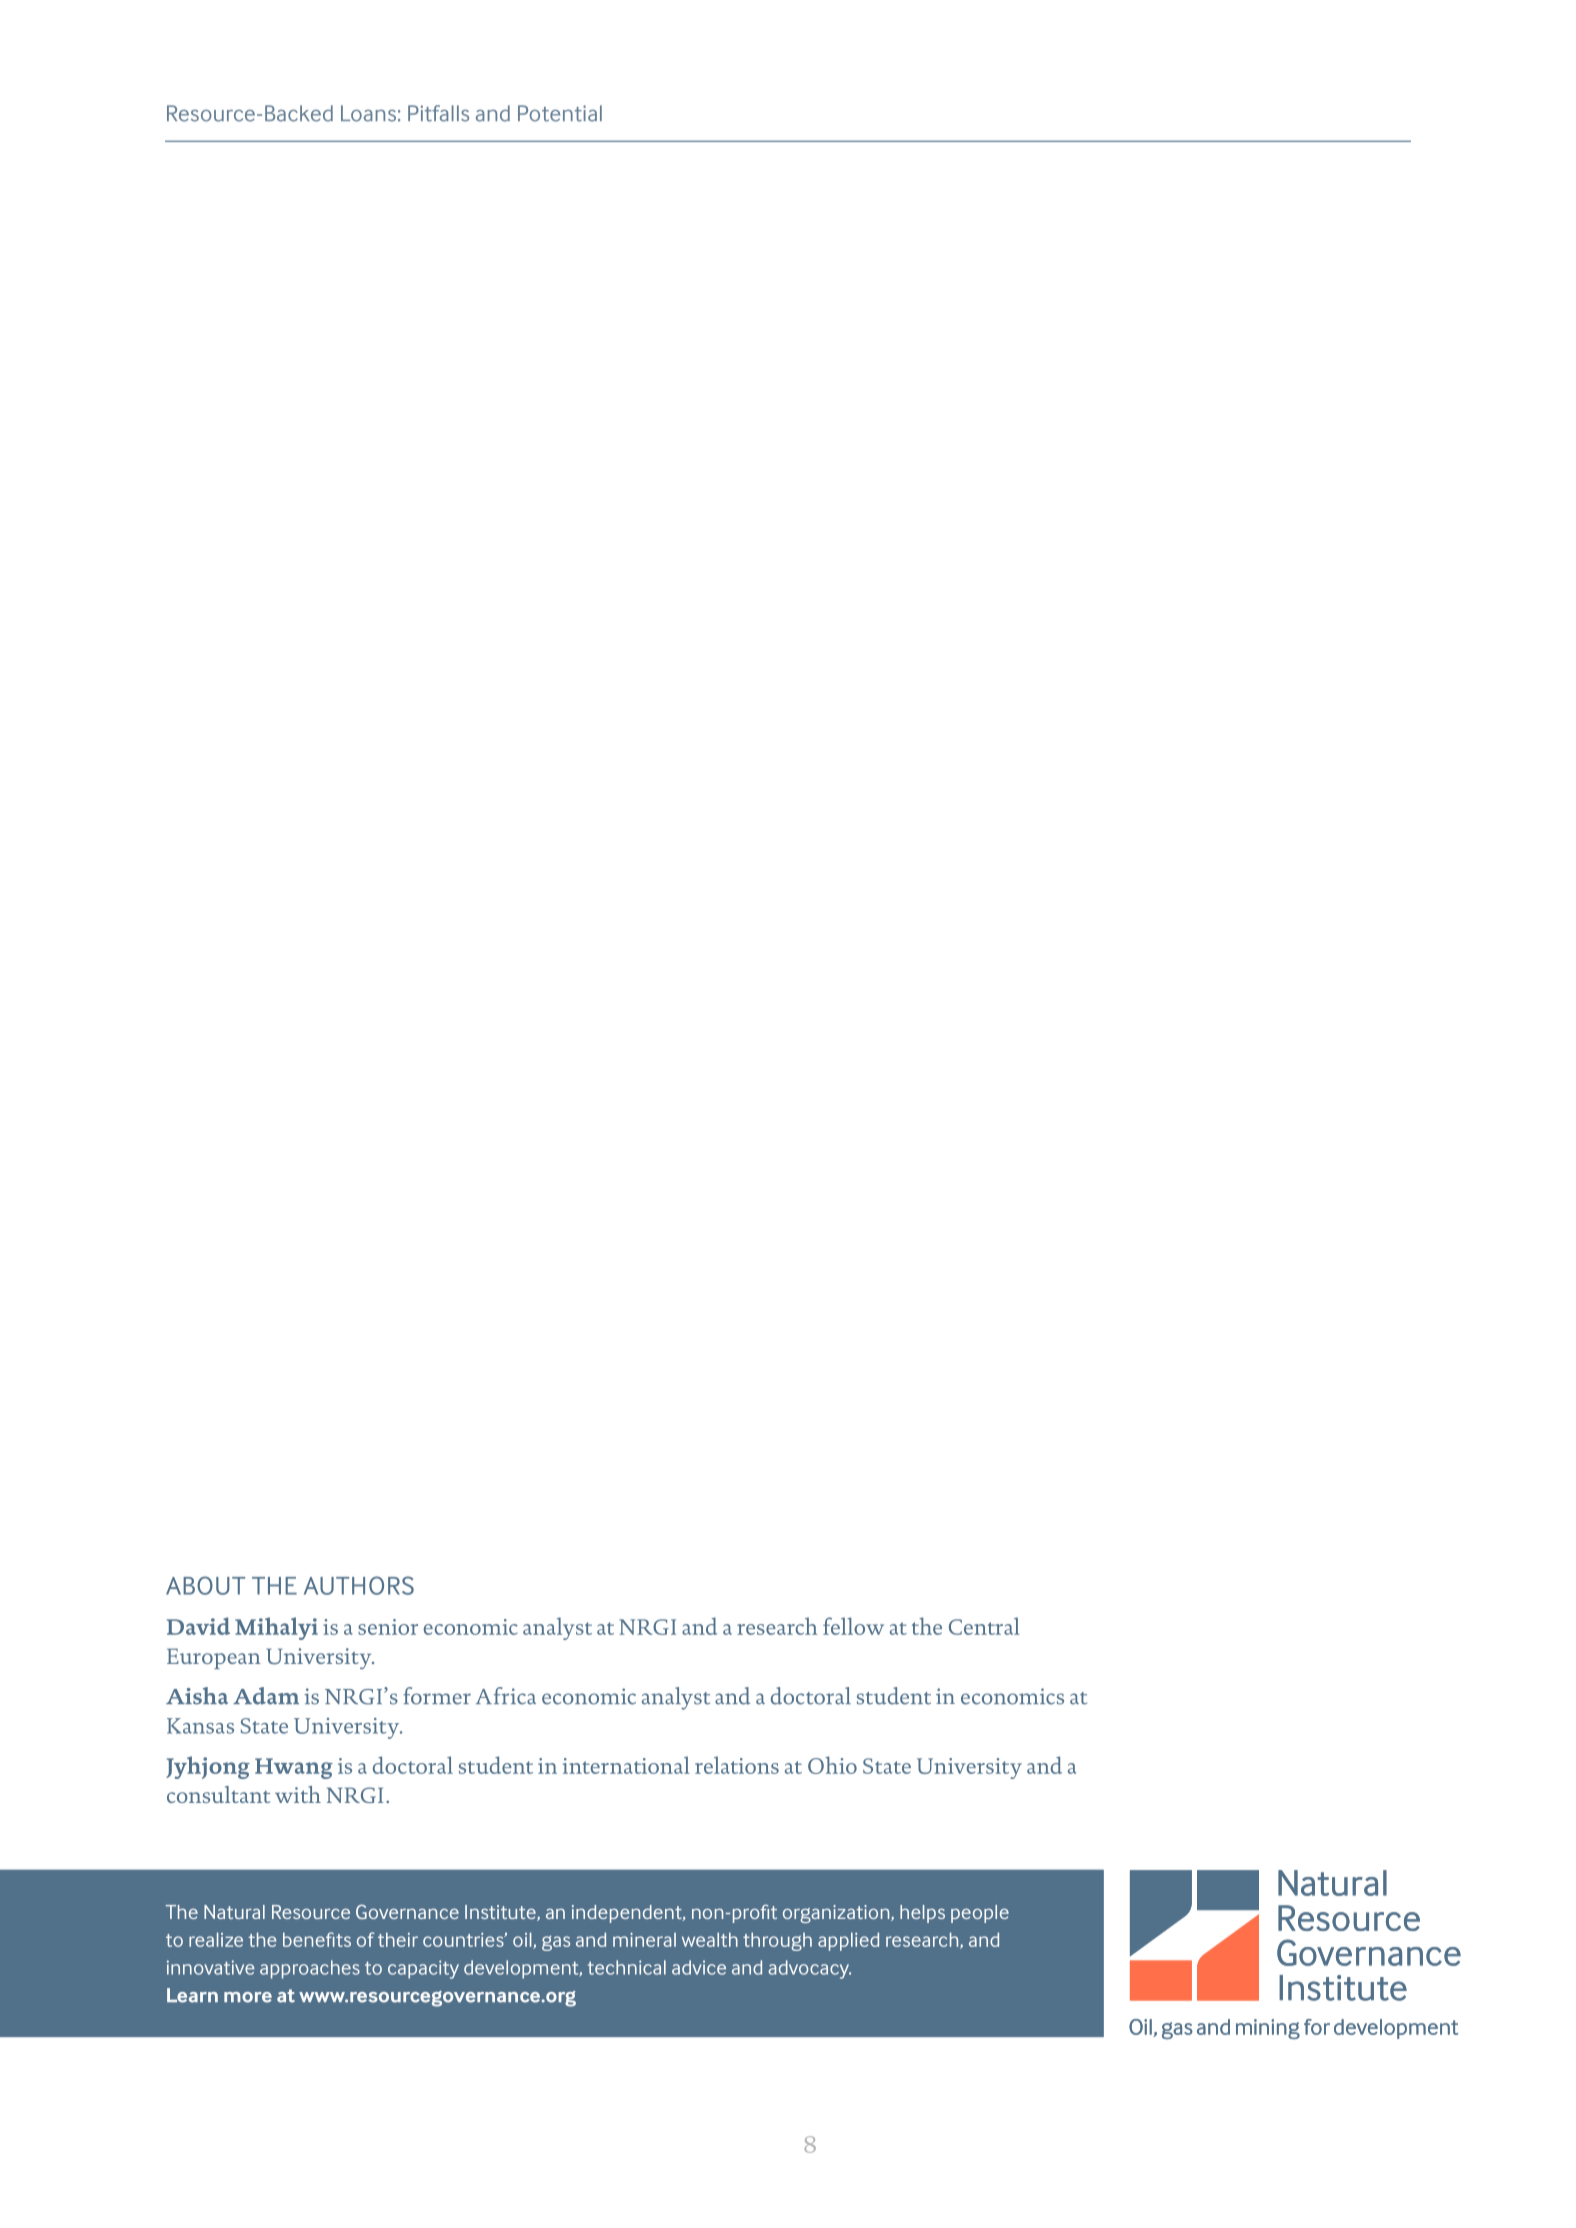 The height and width of the screenshot is (2228, 1576). Describe the element at coordinates (626, 1765) in the screenshot. I see `international` at that location.
